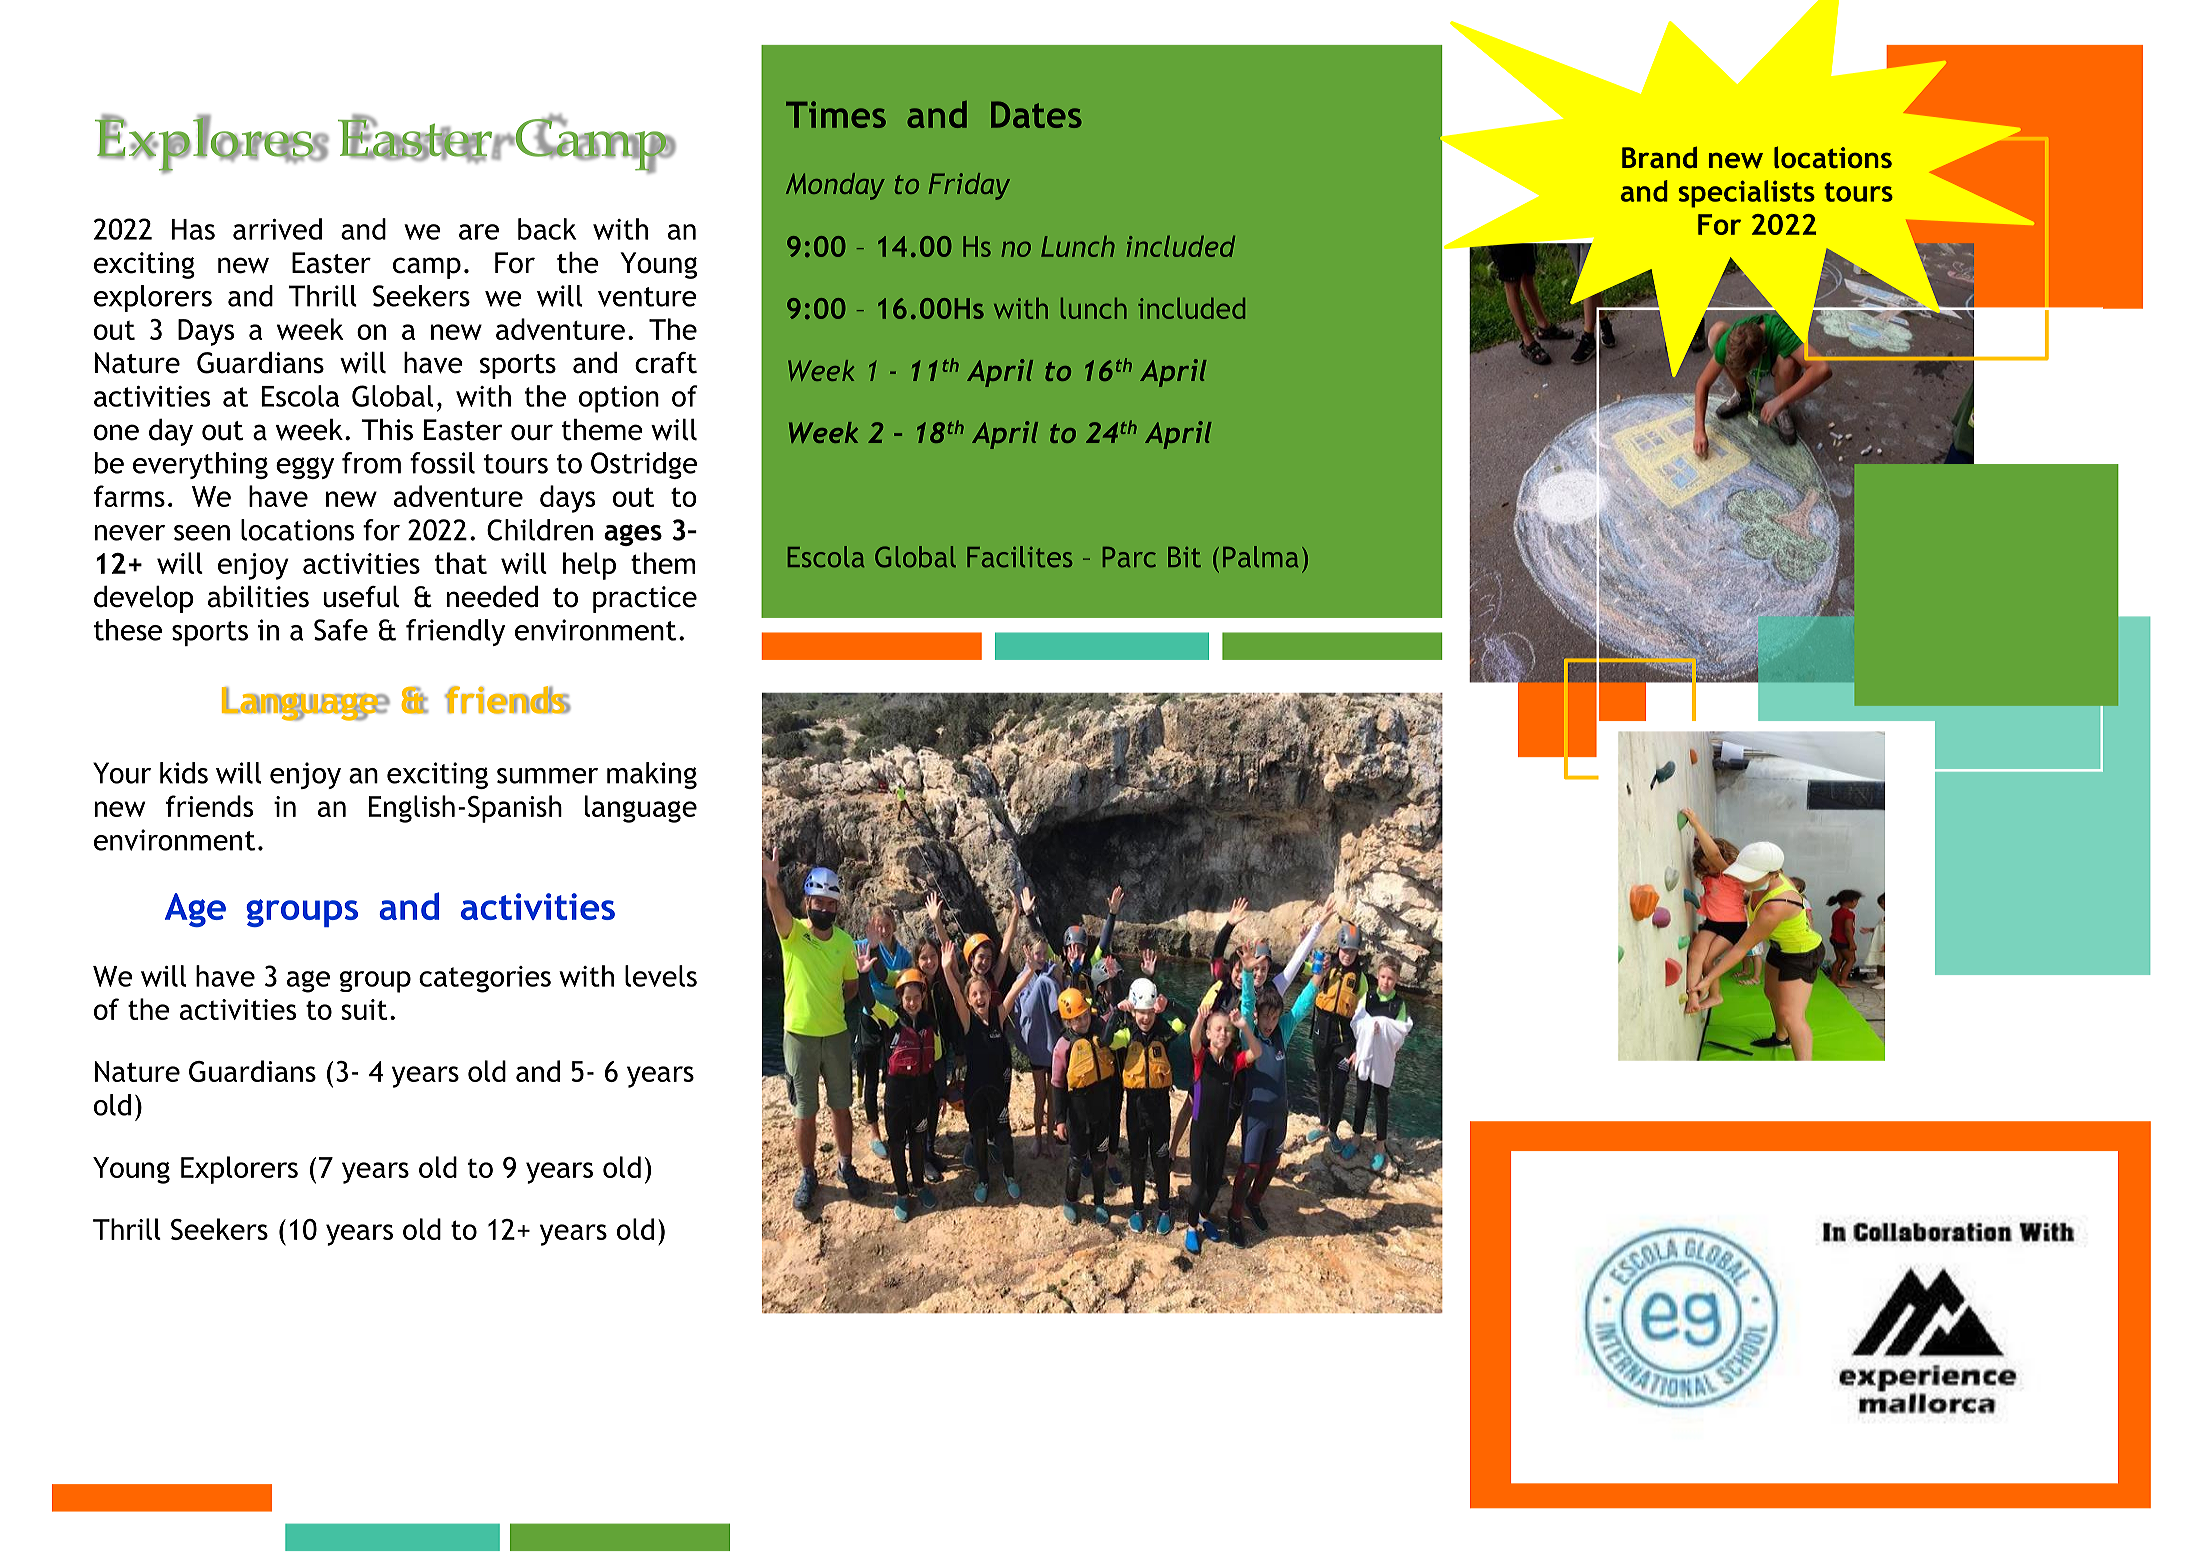 Image resolution: width=2203 pixels, height=1558 pixels. Describe the element at coordinates (836, 114) in the screenshot. I see `Times` at that location.
